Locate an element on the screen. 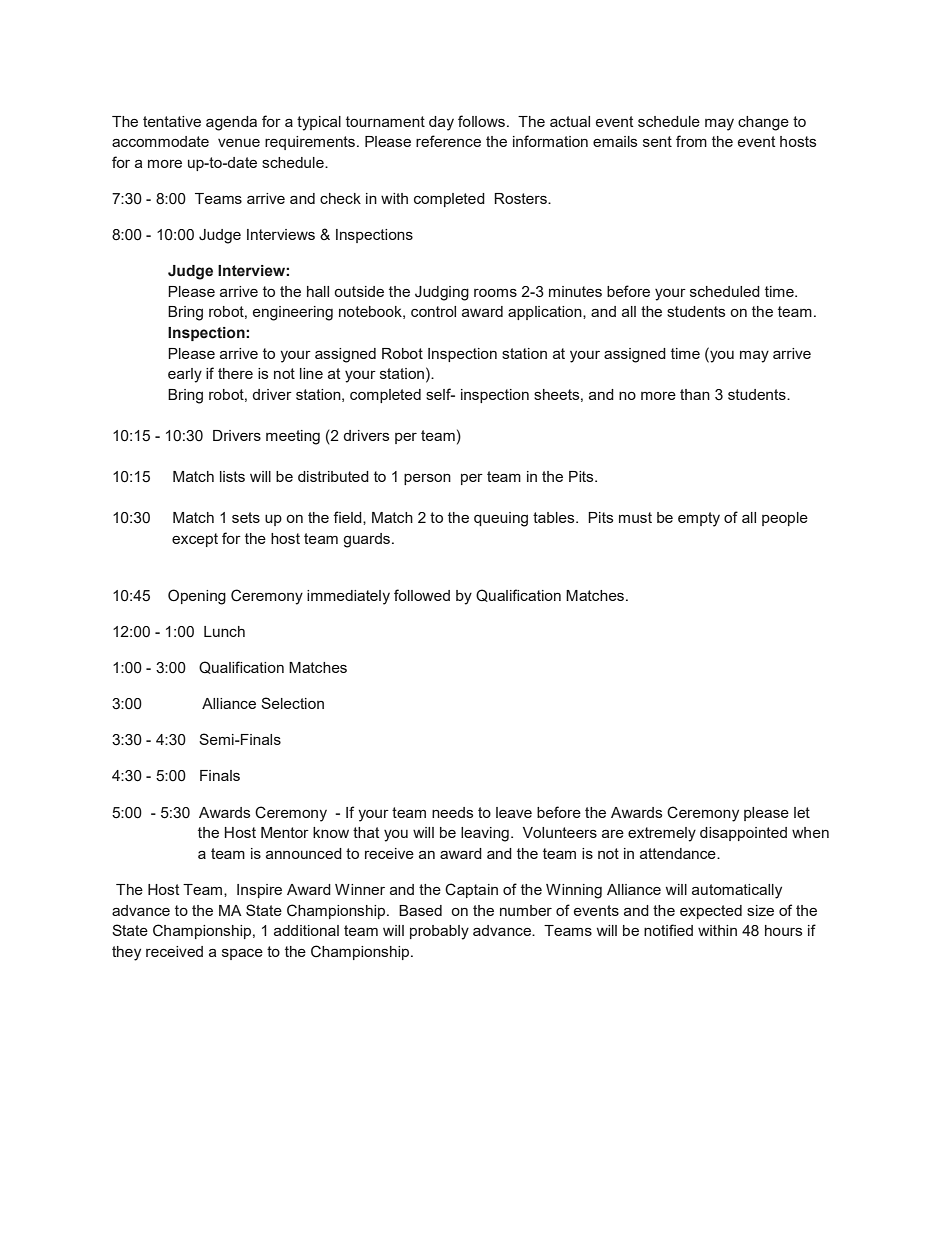 The height and width of the screenshot is (1233, 952). probably is located at coordinates (439, 932).
